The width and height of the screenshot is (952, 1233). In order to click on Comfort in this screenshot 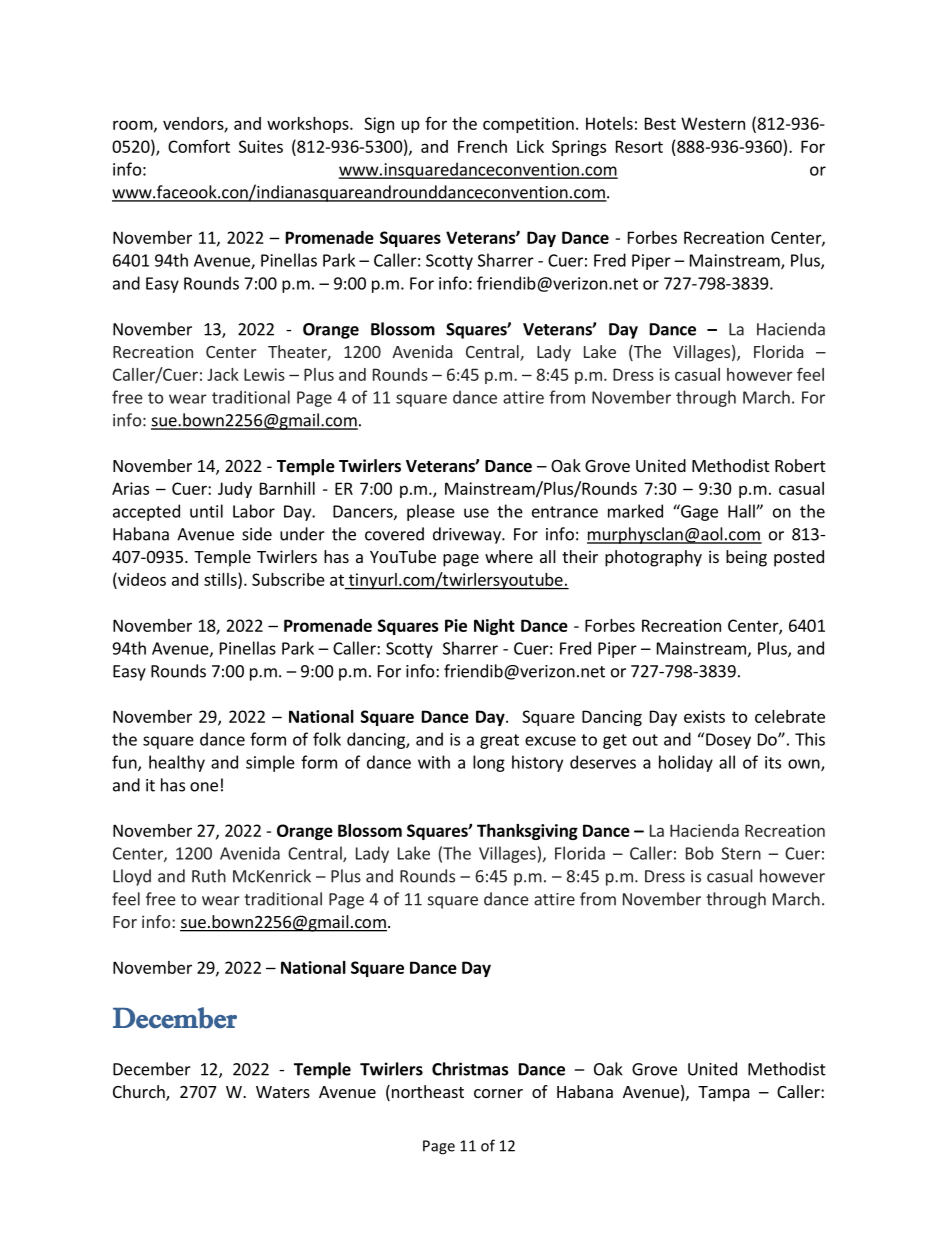, I will do `click(199, 146)`.
